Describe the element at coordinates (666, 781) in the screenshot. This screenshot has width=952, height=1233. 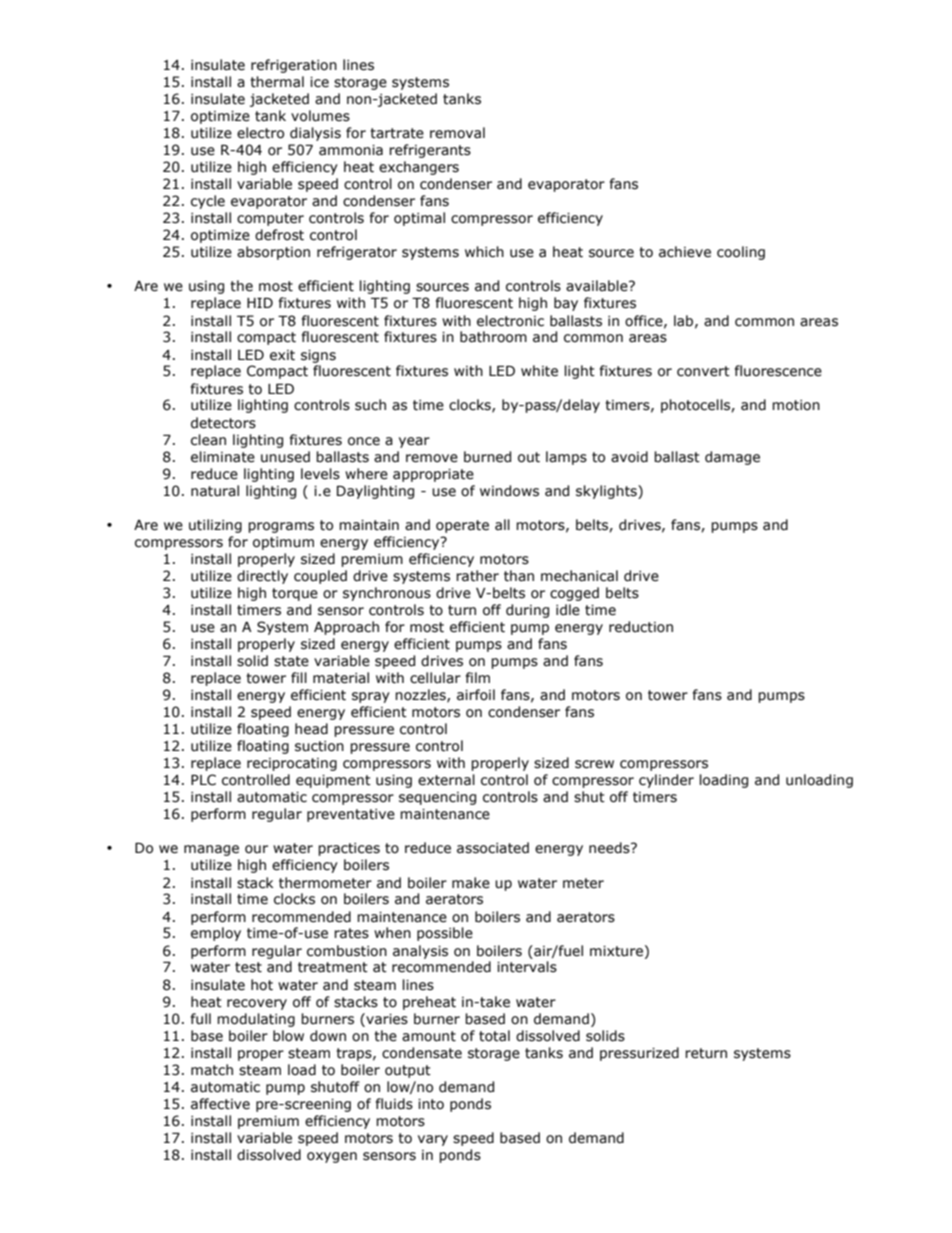
I see `cylinder` at that location.
